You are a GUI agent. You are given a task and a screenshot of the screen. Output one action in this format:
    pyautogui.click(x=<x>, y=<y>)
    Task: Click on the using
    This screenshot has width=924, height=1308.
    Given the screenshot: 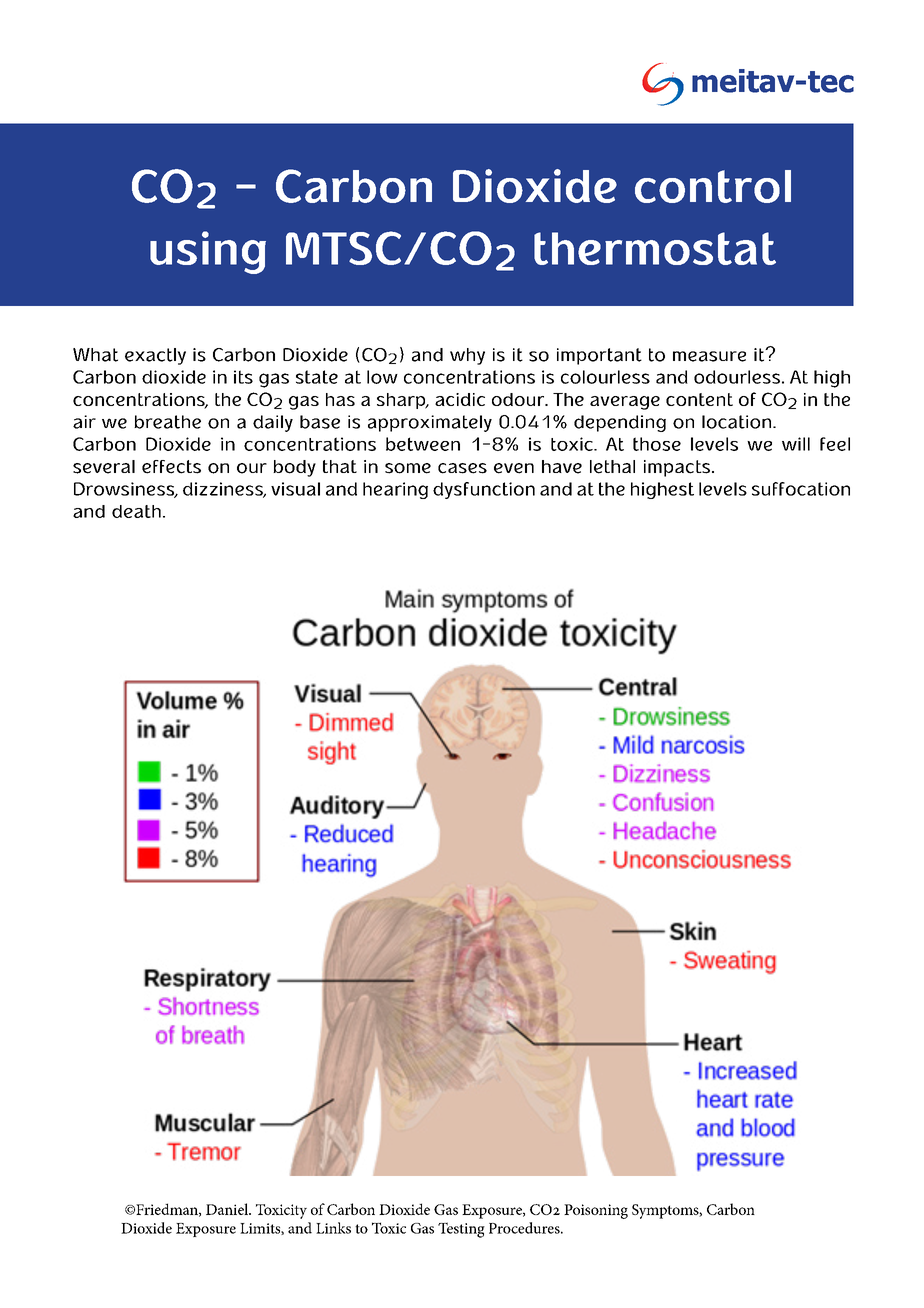 What is the action you would take?
    pyautogui.click(x=208, y=252)
